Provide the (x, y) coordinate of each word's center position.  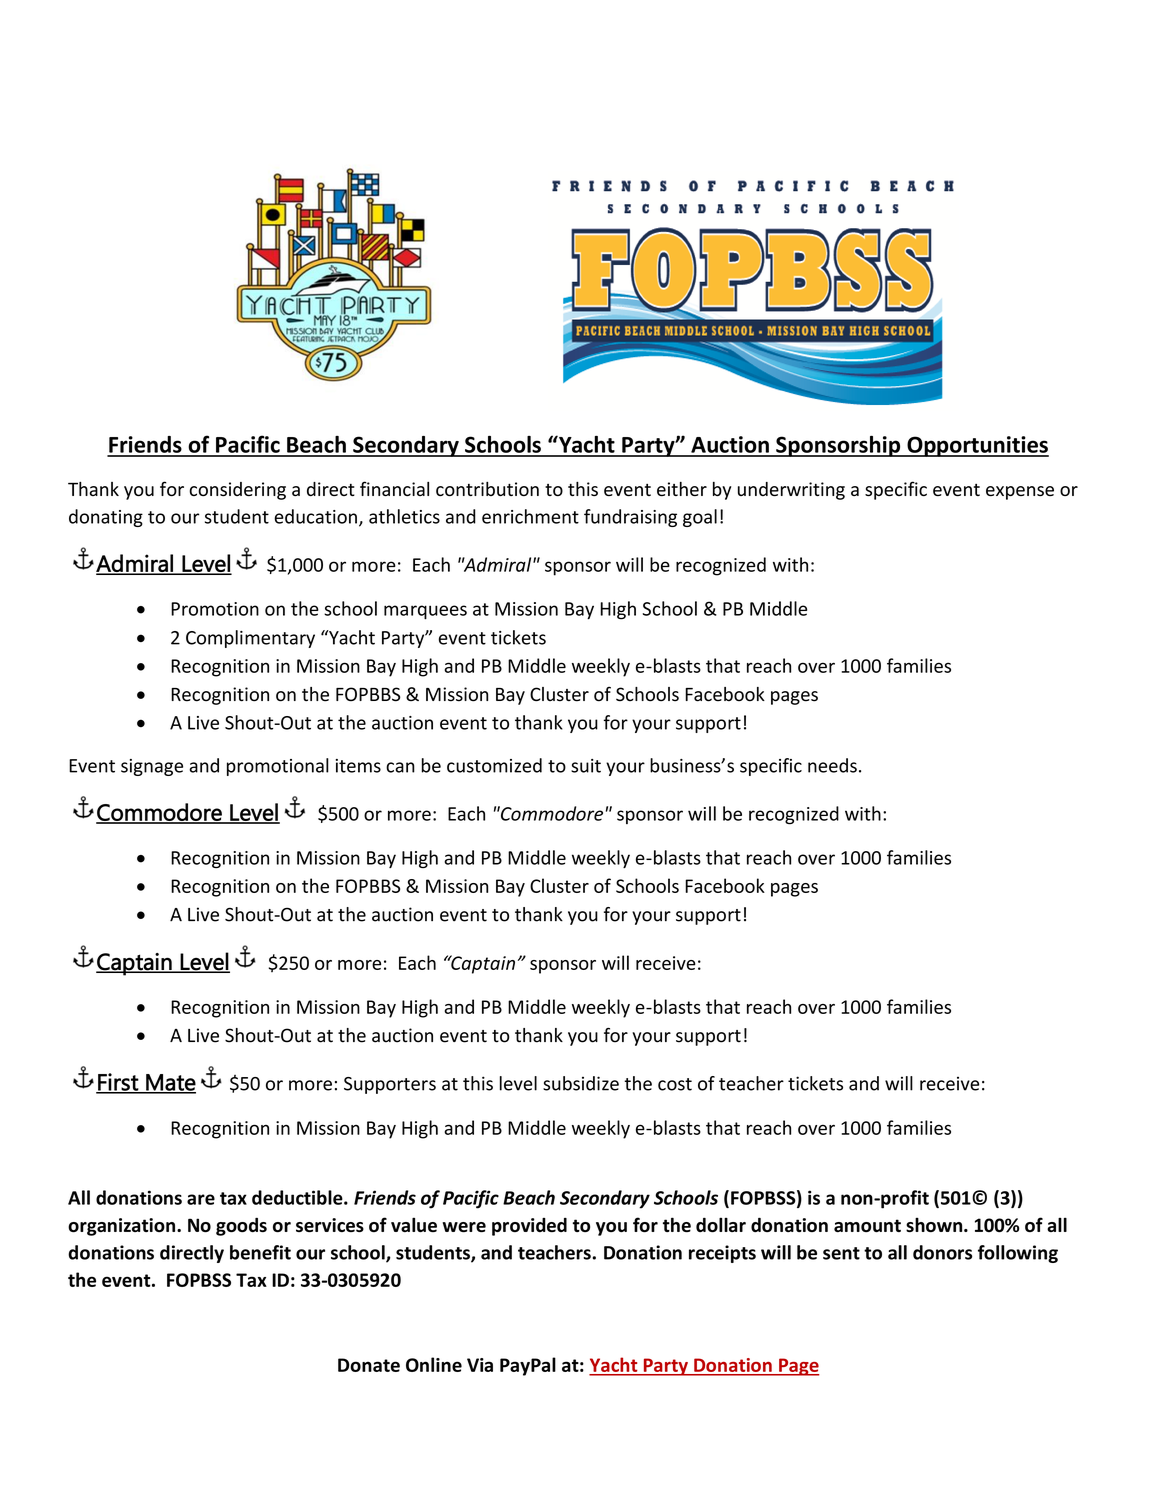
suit (586, 766)
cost (675, 1084)
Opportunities (977, 446)
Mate (170, 1083)
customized (494, 765)
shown (935, 1225)
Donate (369, 1365)
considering (237, 491)
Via (480, 1365)
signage (152, 767)
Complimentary (250, 639)
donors (942, 1252)
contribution (487, 489)
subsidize (581, 1083)
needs (832, 765)
